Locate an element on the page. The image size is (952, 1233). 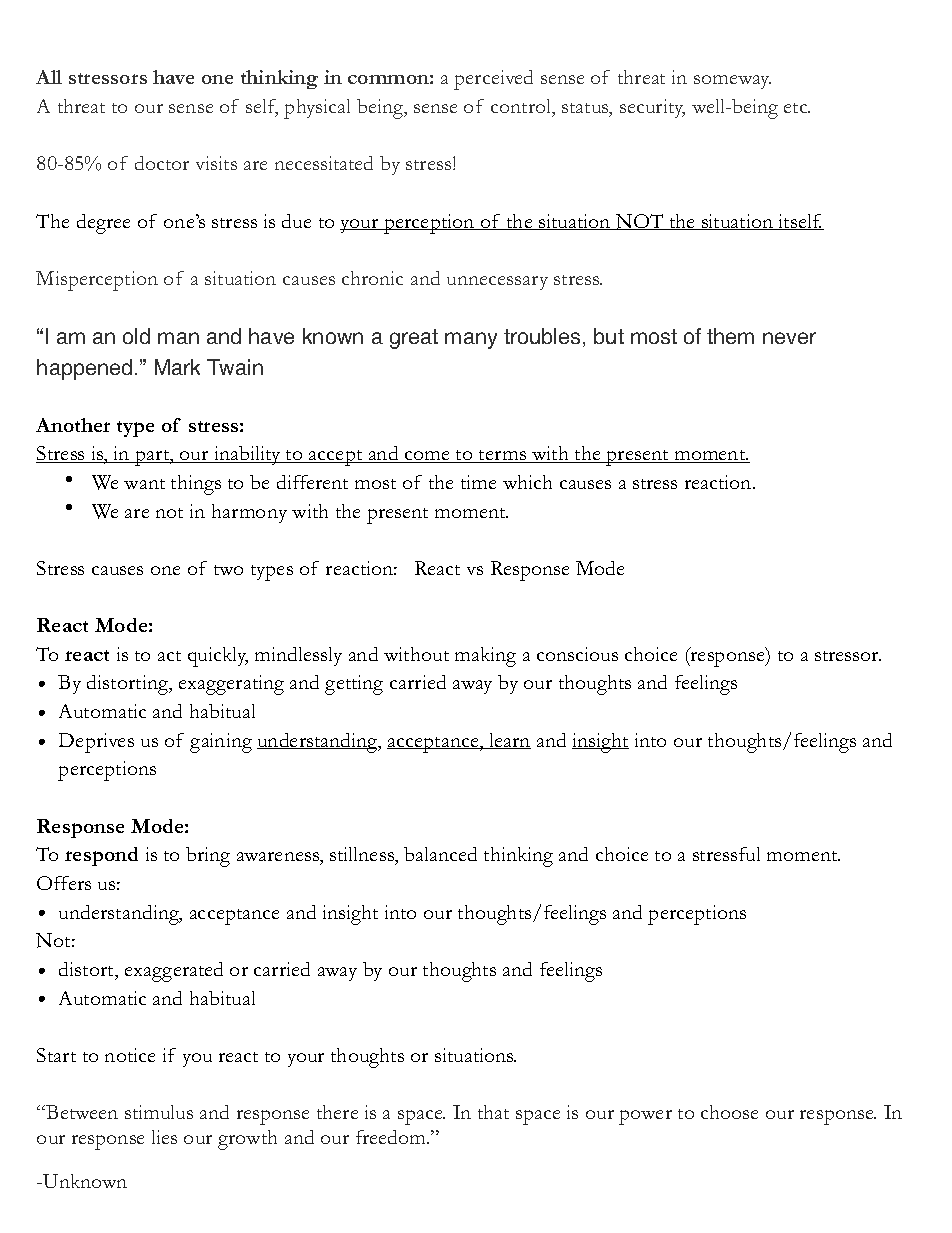
someway is located at coordinates (732, 82).
